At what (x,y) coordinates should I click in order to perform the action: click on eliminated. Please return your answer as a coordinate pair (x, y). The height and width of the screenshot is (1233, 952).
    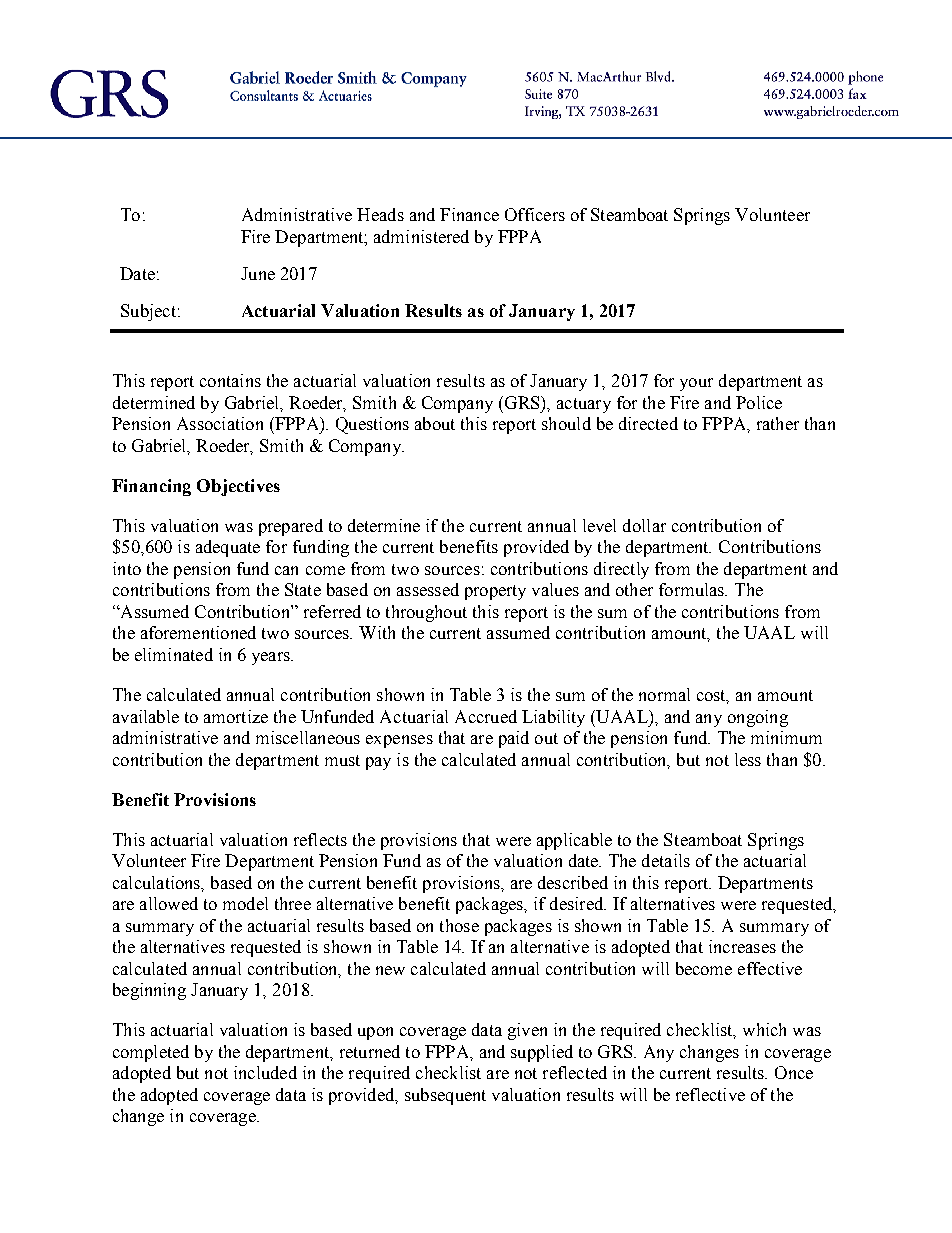
    Looking at the image, I should click on (174, 654).
